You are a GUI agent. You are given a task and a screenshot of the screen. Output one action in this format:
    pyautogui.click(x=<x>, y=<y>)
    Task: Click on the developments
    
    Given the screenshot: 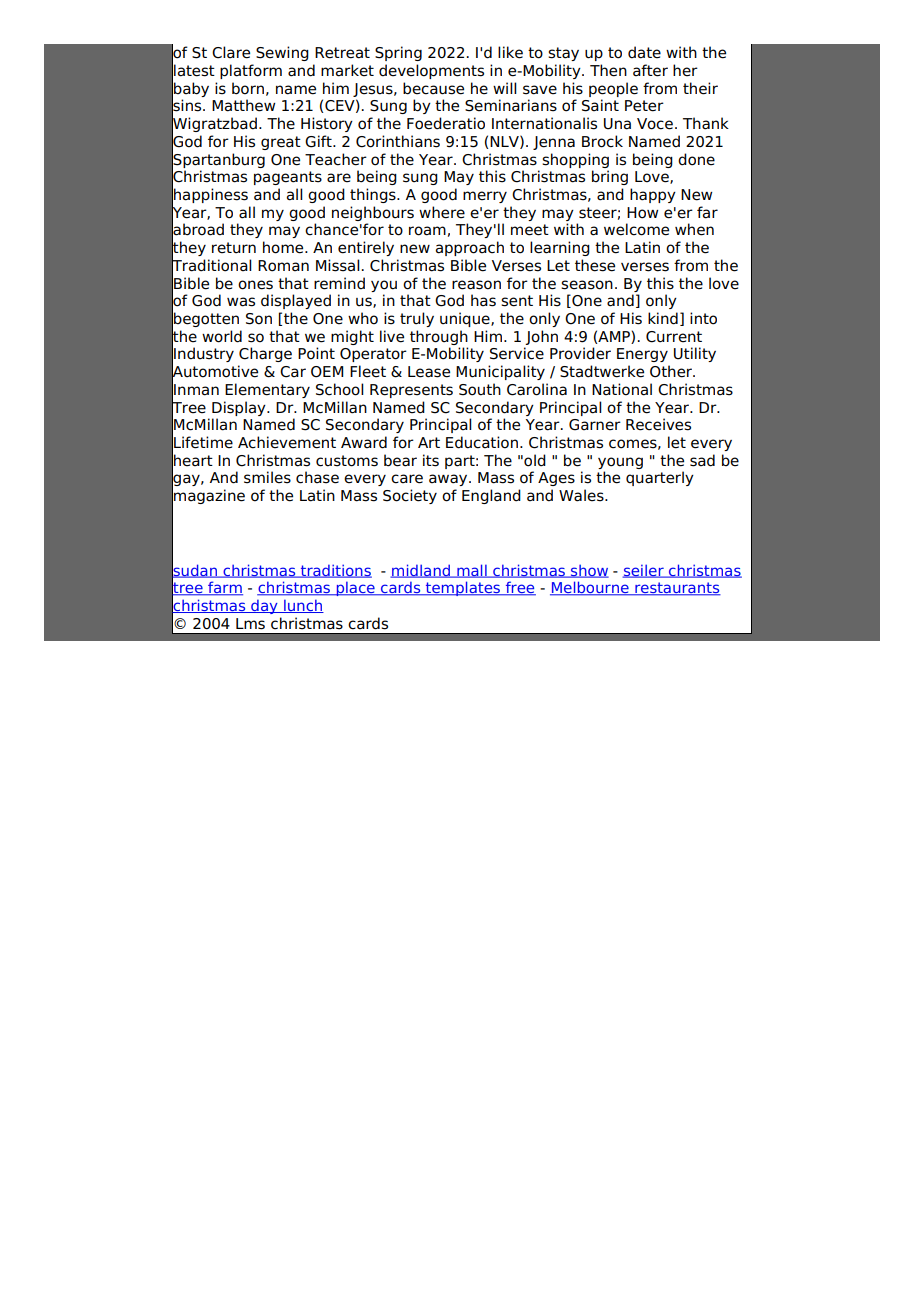 What is the action you would take?
    pyautogui.click(x=431, y=71)
